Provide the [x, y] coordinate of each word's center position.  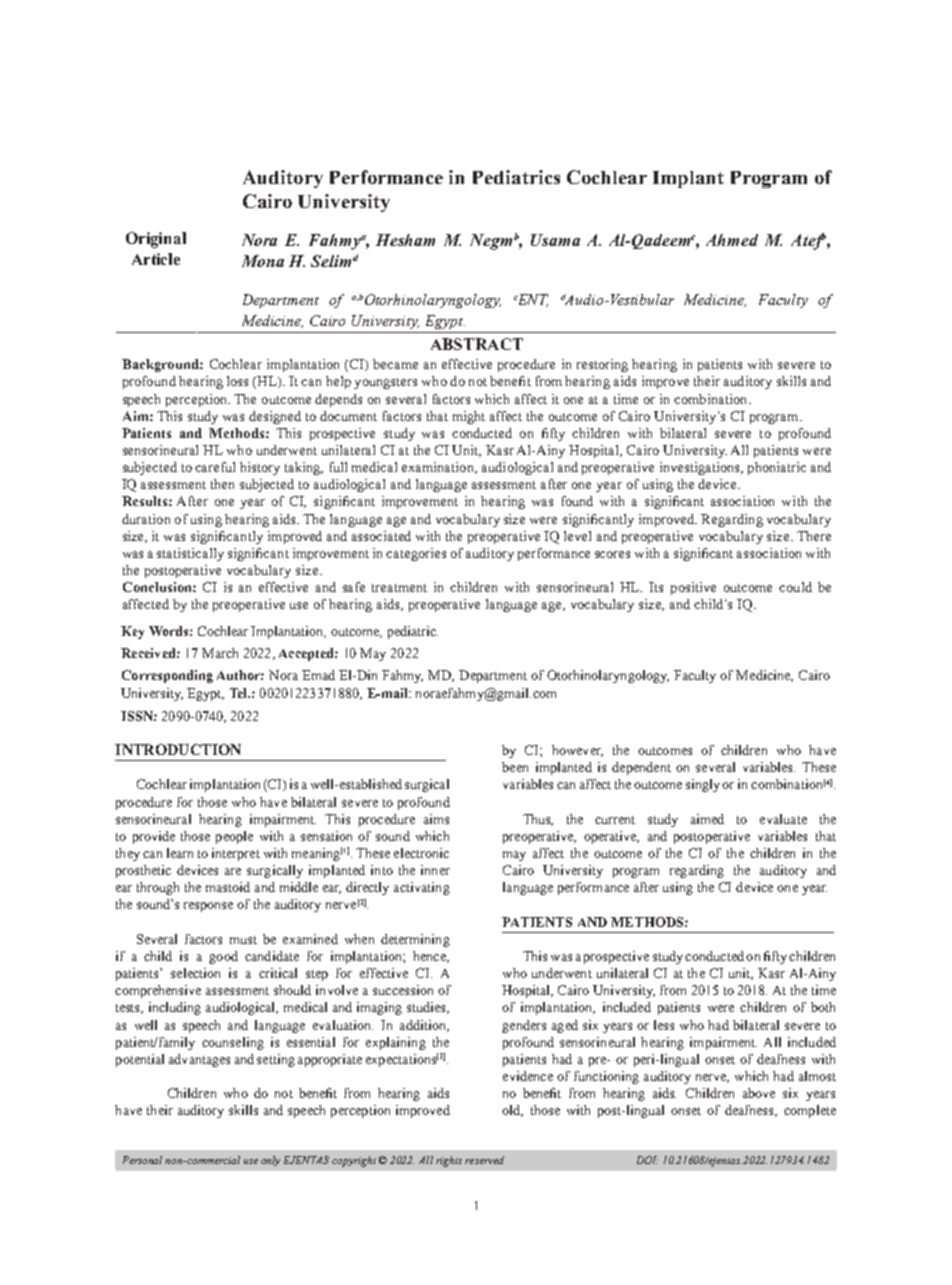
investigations [701, 468]
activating [422, 888]
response [208, 907]
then [222, 484]
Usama [555, 240]
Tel [240, 693]
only [270, 1161]
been [515, 767]
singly [704, 785]
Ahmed [732, 240]
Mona [263, 261]
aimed [707, 819]
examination [439, 468]
